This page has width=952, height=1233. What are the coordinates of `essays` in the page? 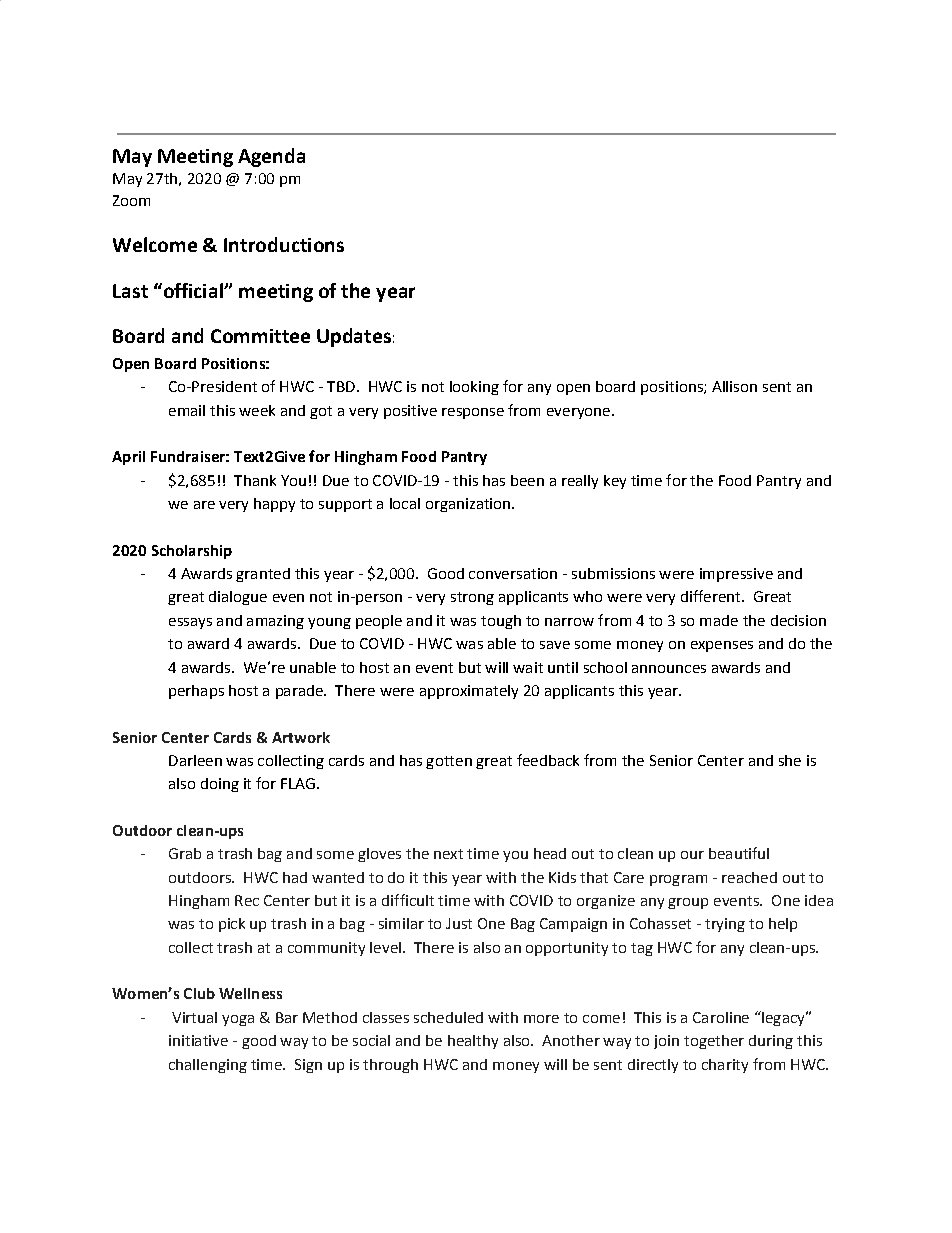 It's located at (190, 623).
